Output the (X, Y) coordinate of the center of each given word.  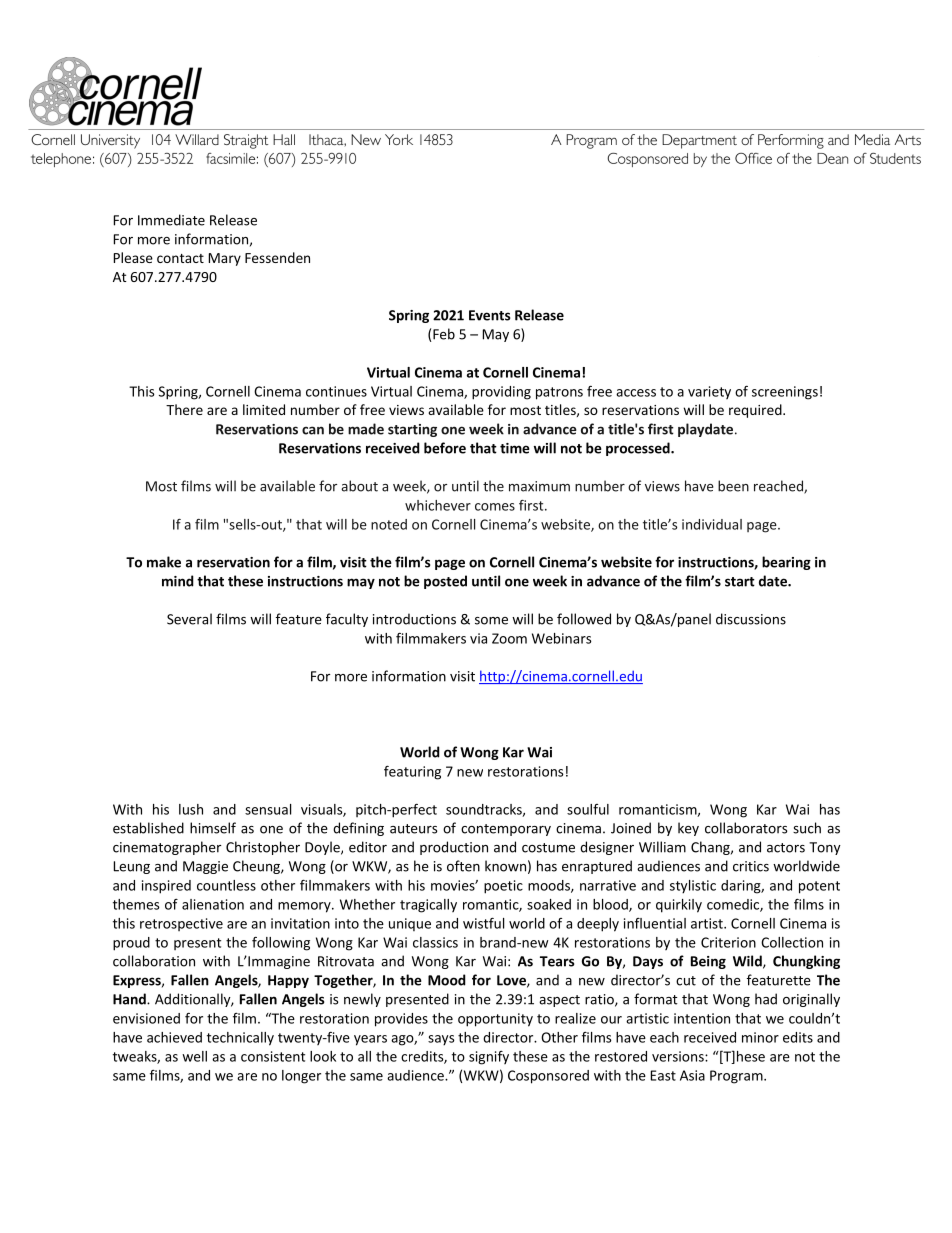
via (478, 638)
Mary (225, 259)
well (194, 1056)
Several (189, 619)
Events (489, 315)
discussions (751, 619)
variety (709, 392)
